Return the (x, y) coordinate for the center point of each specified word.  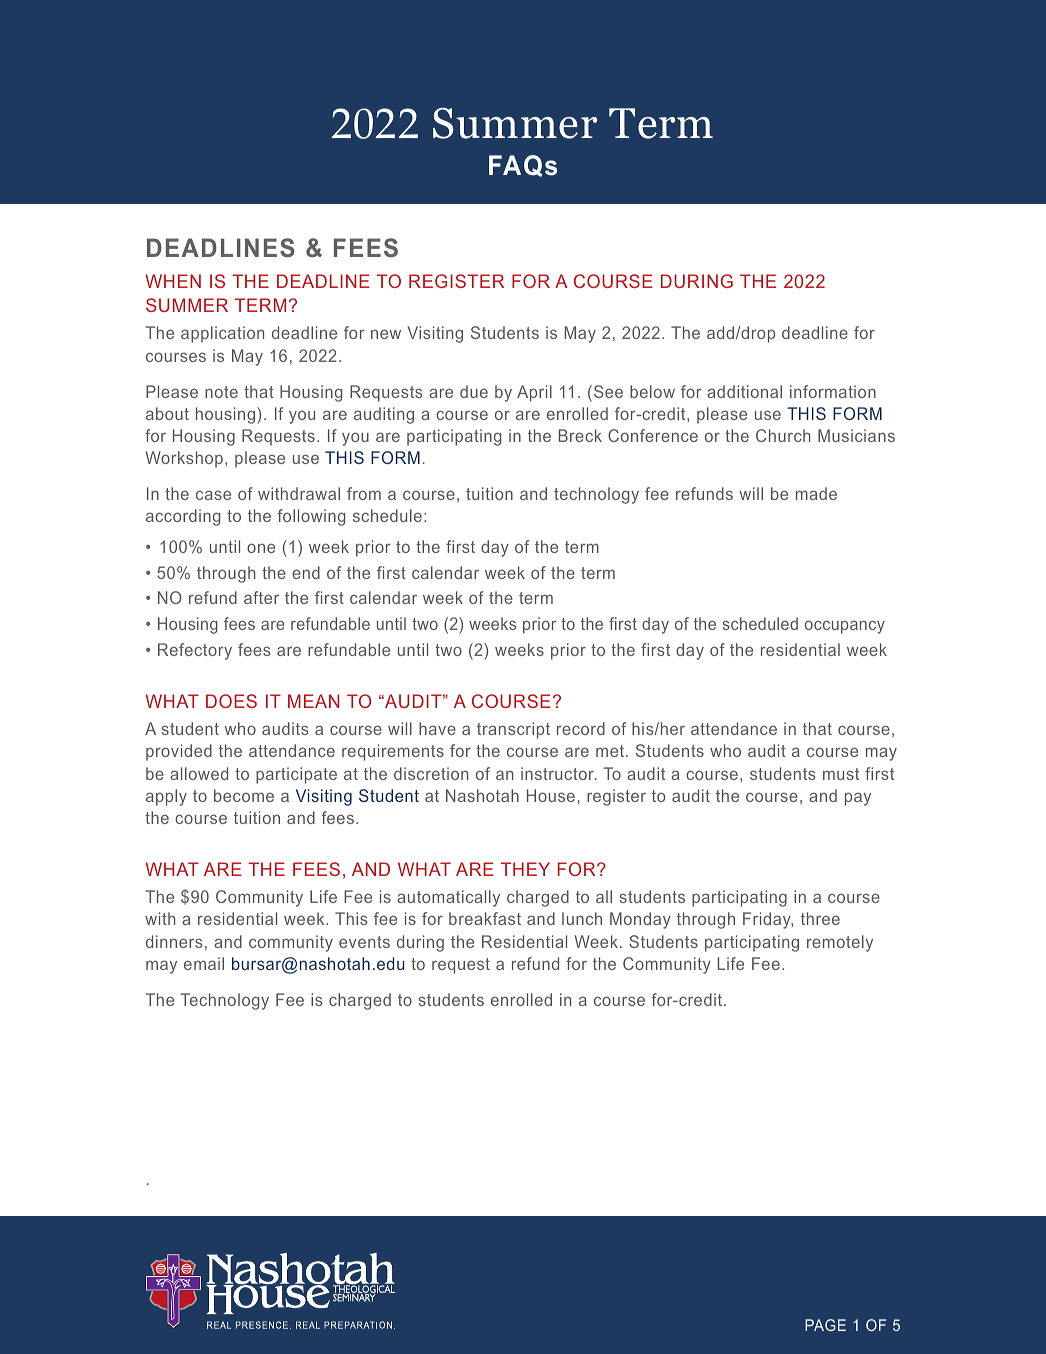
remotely (840, 943)
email (204, 963)
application (222, 334)
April (534, 393)
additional (744, 391)
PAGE (825, 1325)
